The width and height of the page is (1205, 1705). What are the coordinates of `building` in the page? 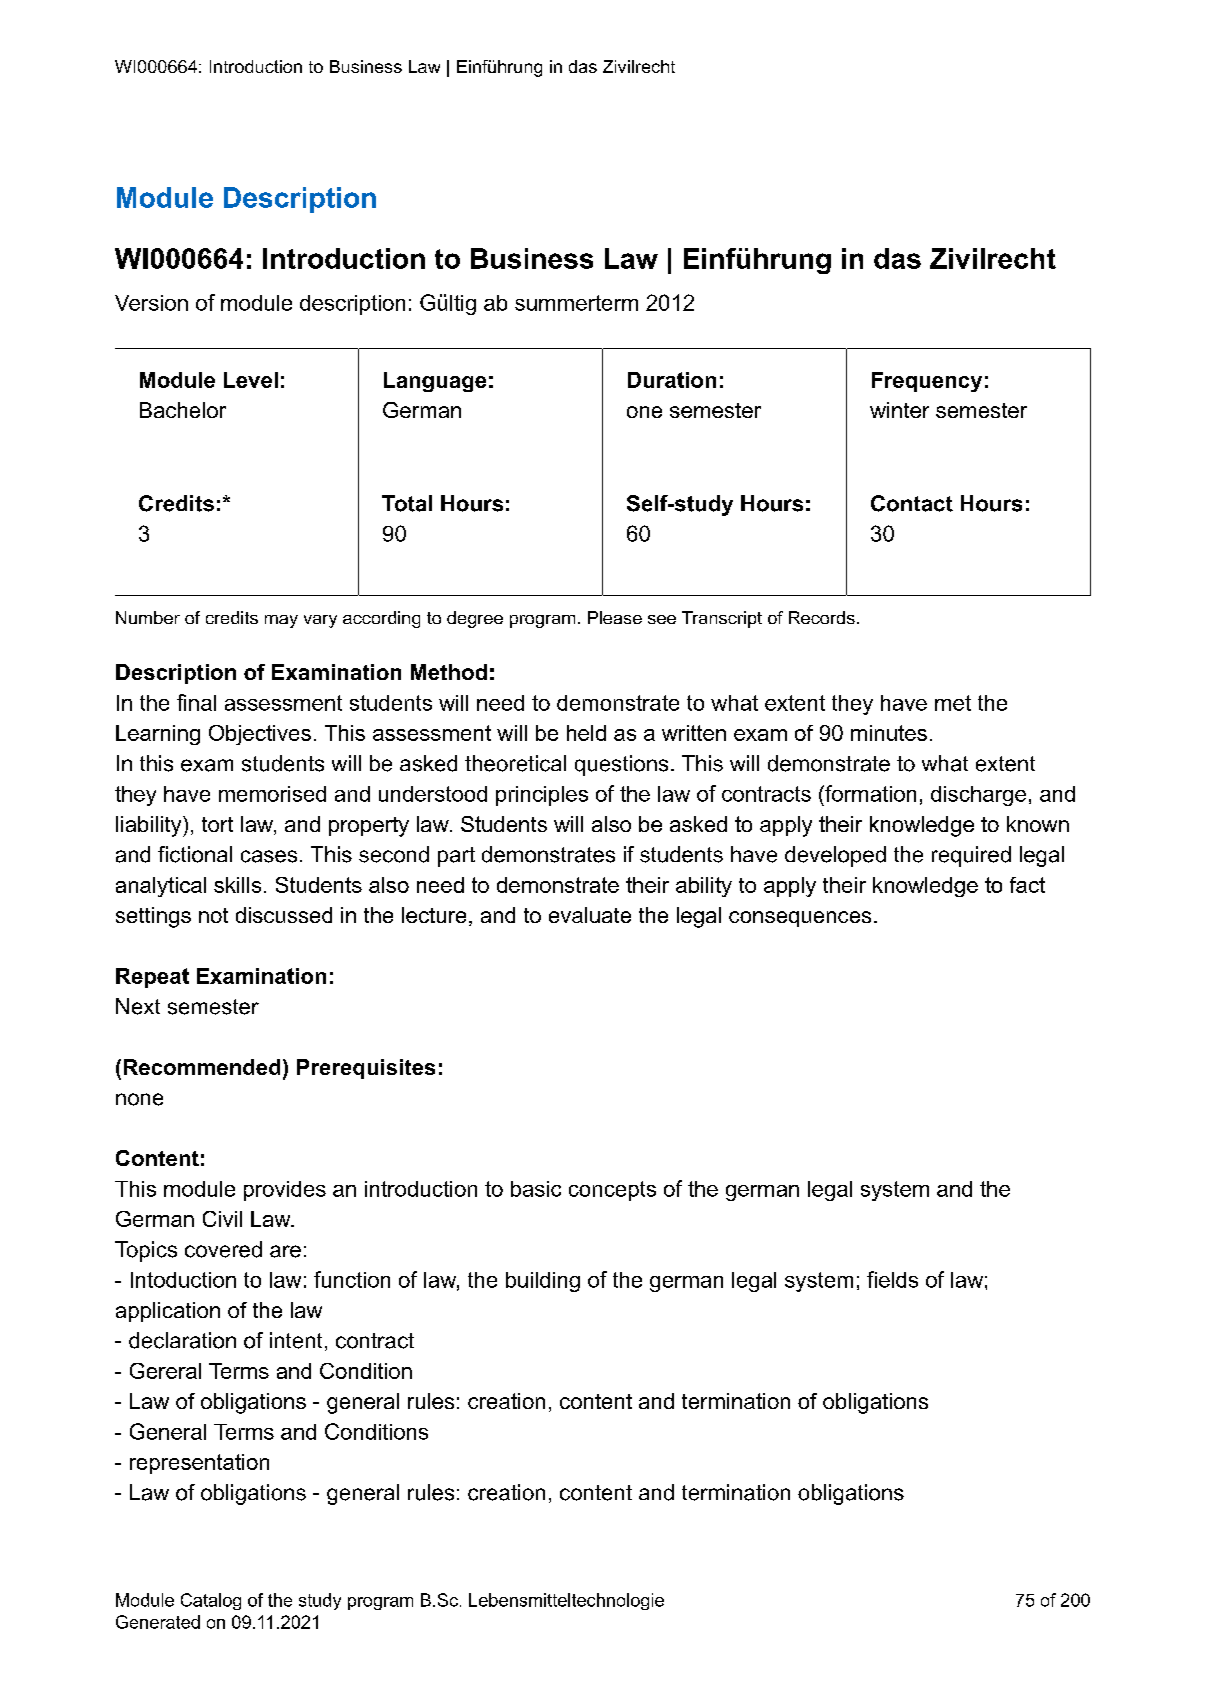 It's located at (543, 1282).
